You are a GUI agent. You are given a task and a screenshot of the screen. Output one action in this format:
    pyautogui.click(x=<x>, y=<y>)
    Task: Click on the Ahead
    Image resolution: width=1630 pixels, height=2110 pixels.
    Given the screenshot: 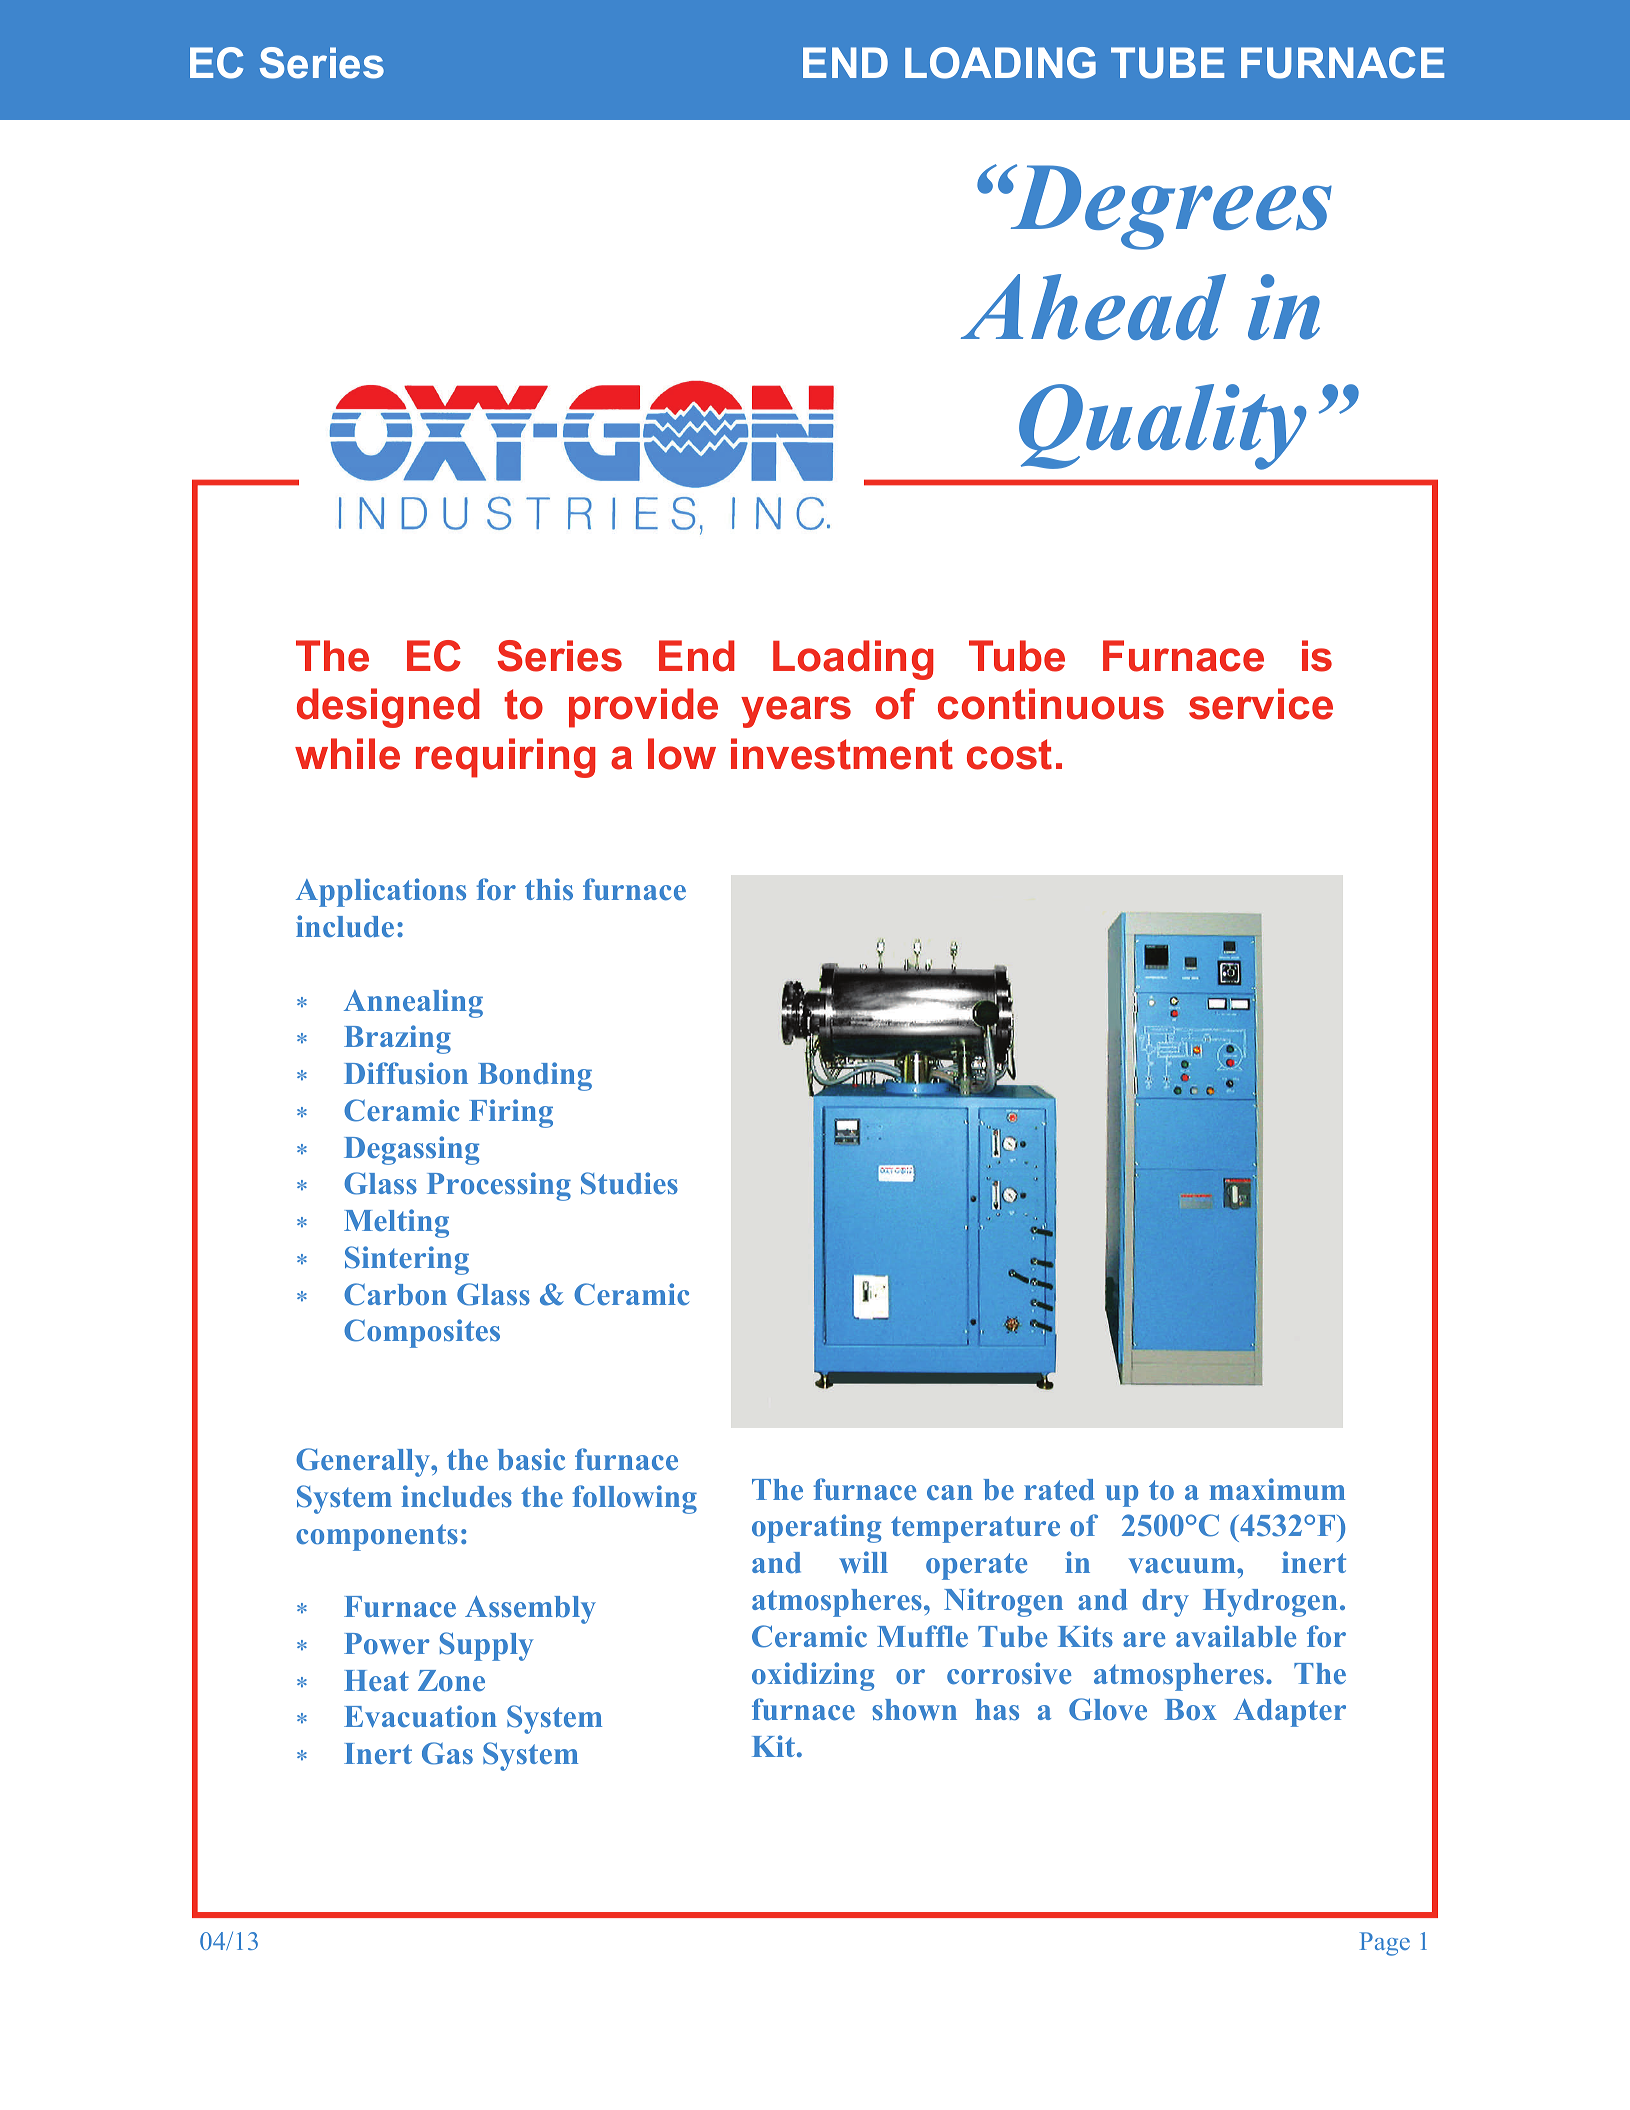 What is the action you would take?
    pyautogui.click(x=1093, y=307)
